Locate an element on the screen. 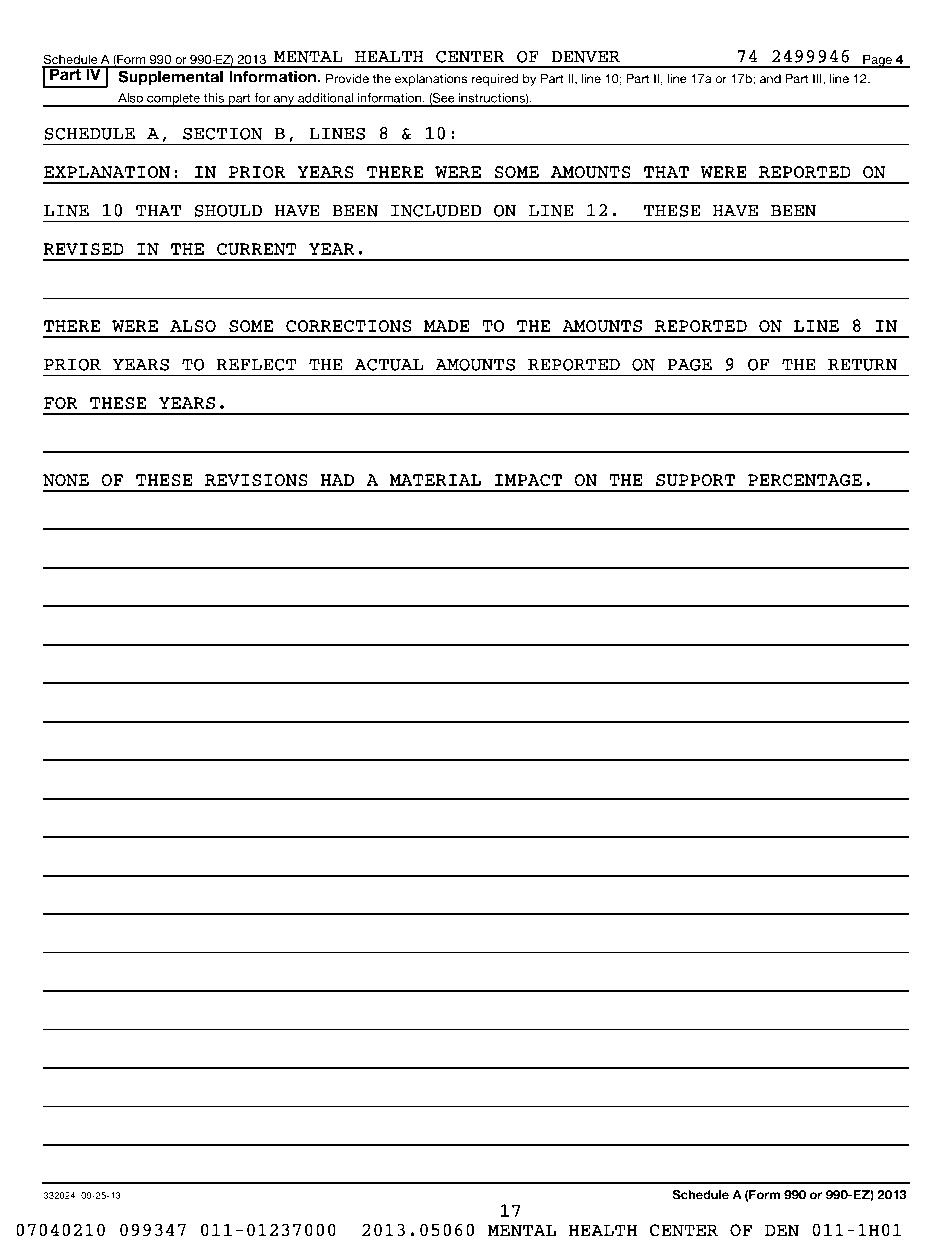 This screenshot has width=952, height=1257. MATERIAL is located at coordinates (435, 480).
